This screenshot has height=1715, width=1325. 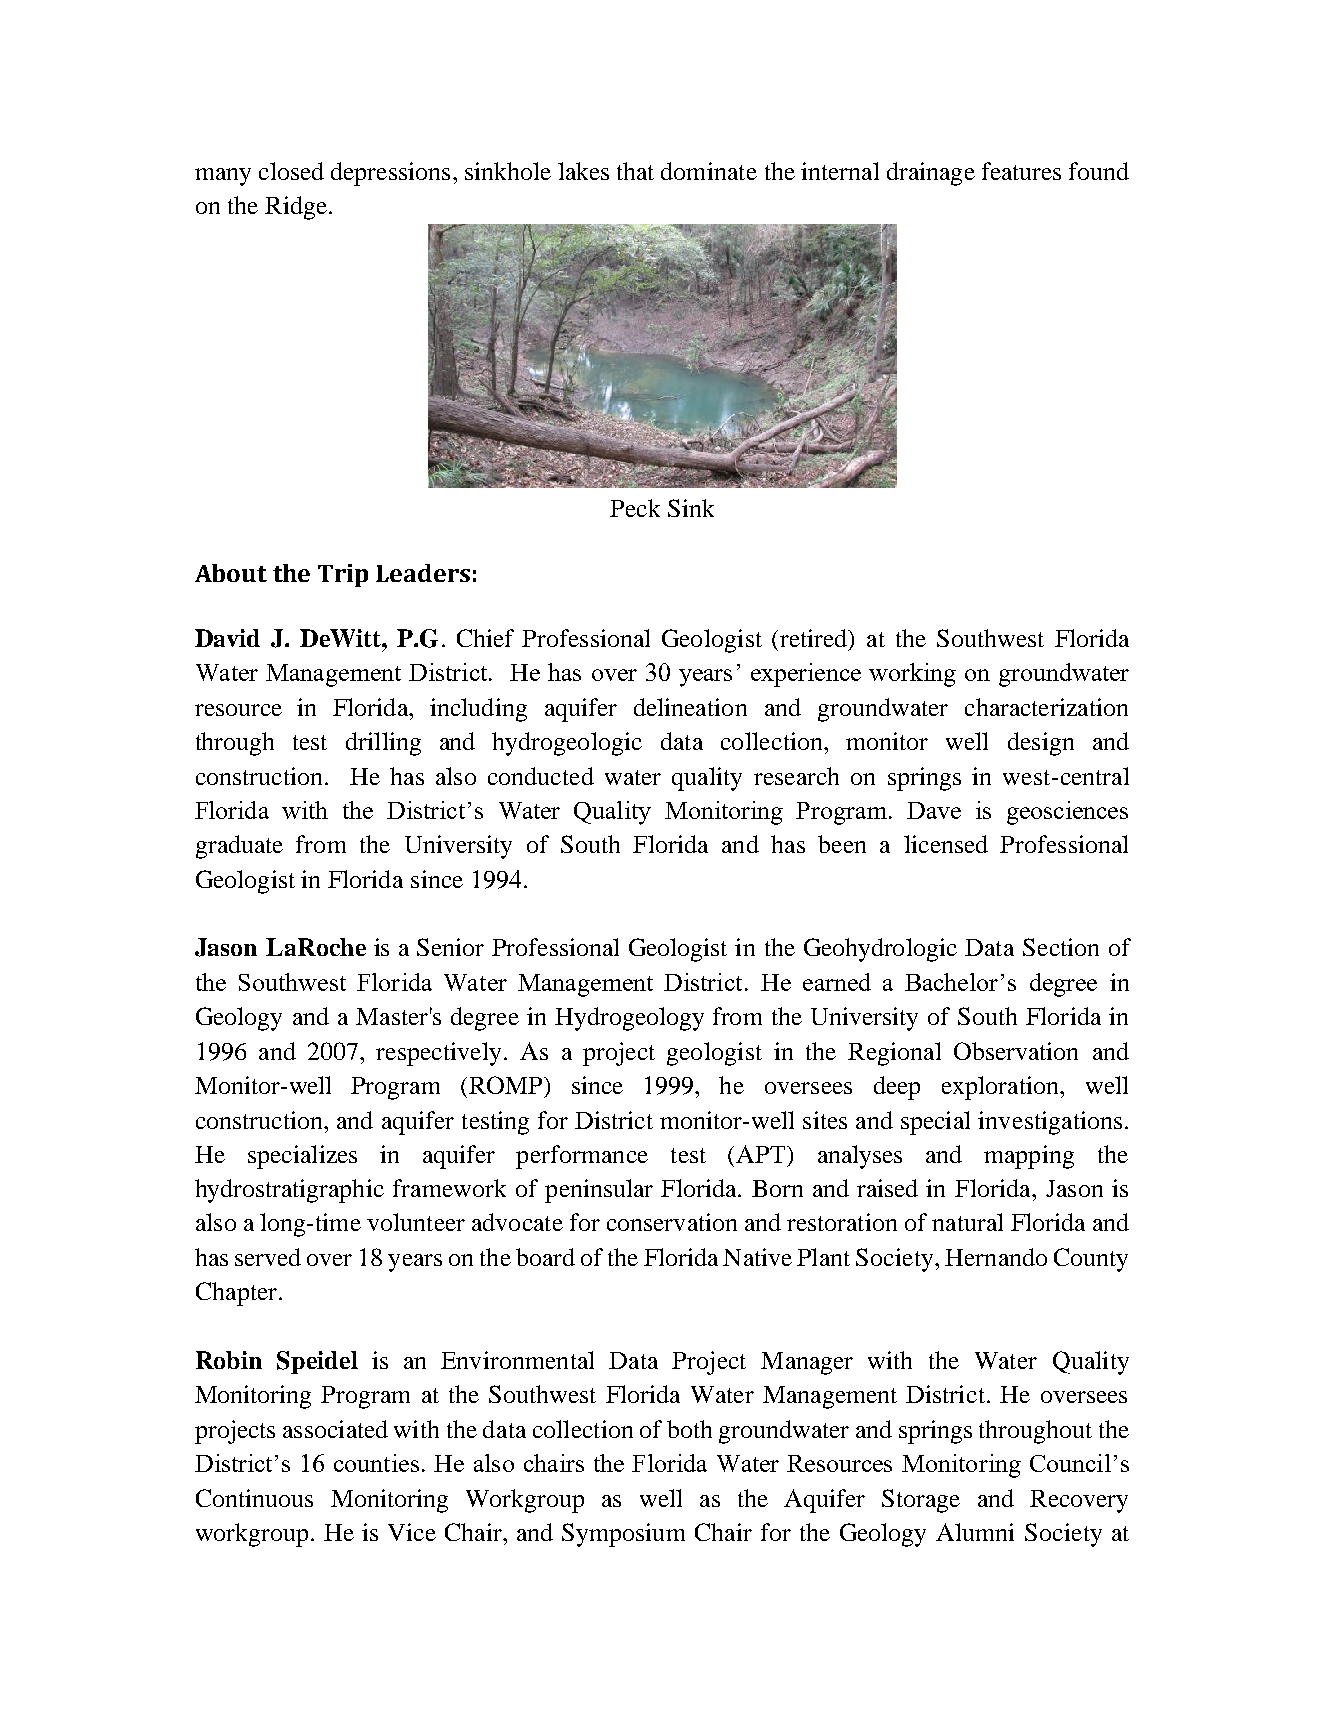 What do you see at coordinates (296, 208) in the screenshot?
I see `Ridge` at bounding box center [296, 208].
